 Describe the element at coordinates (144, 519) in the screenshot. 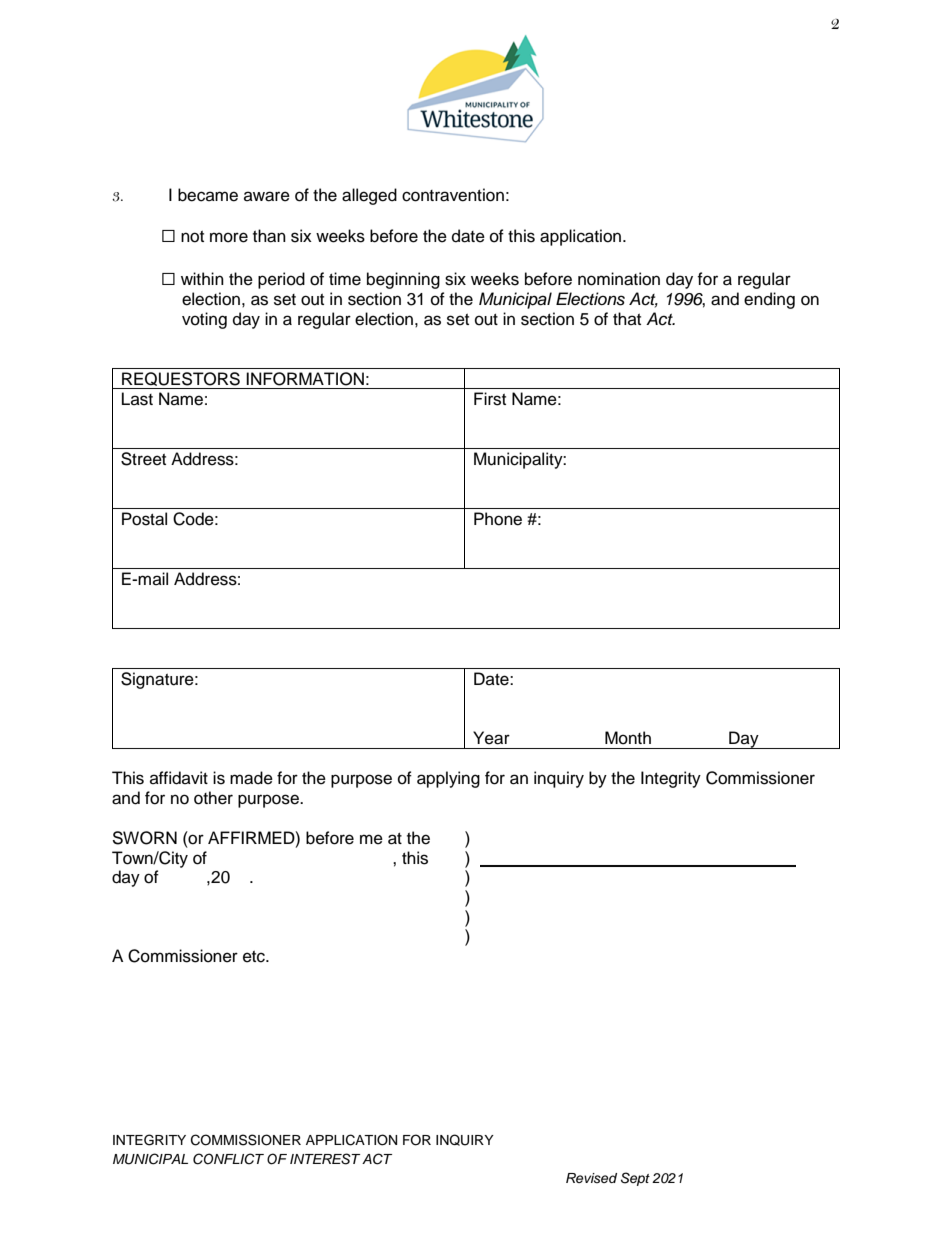

I see `Postal` at that location.
